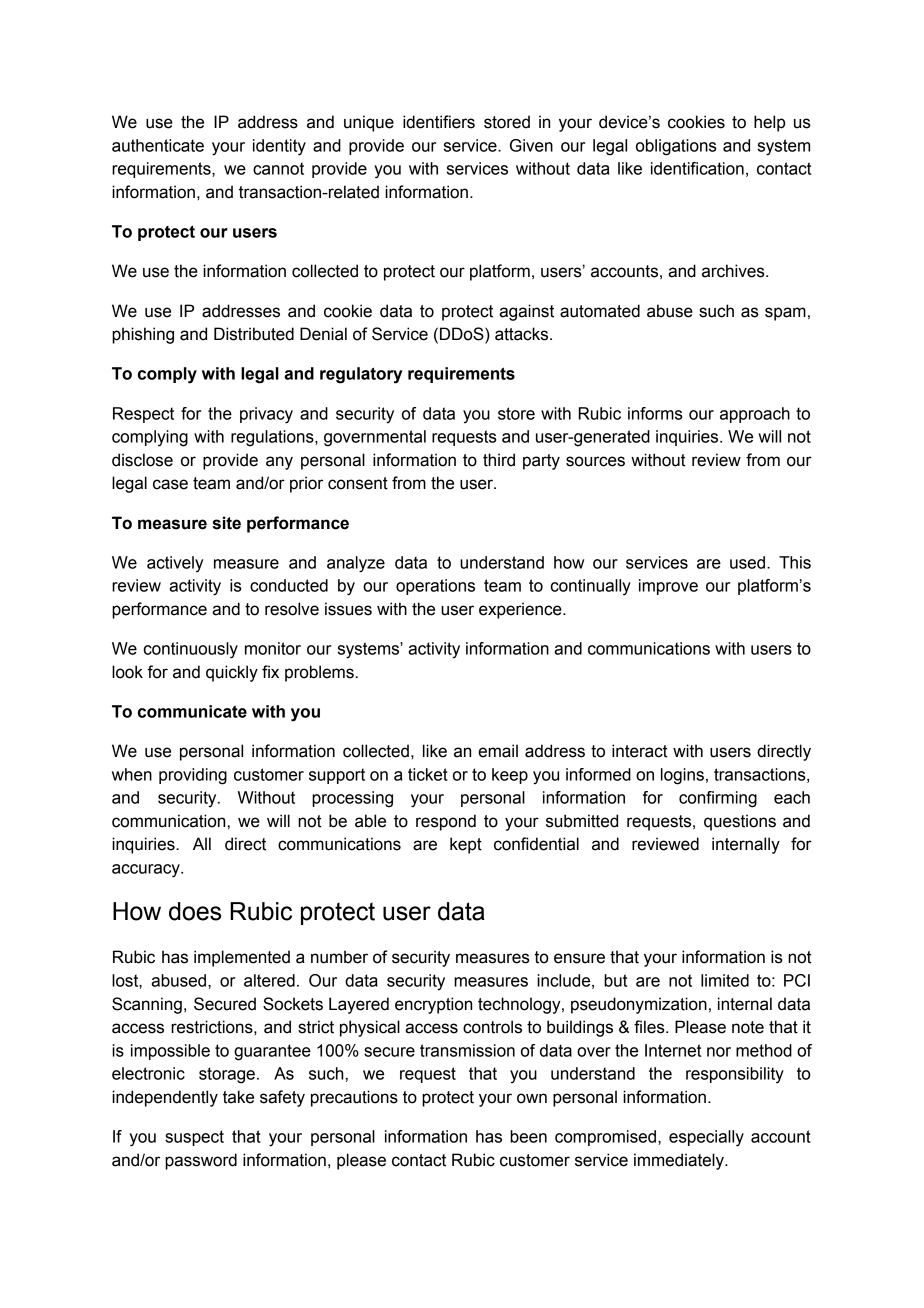  Describe the element at coordinates (668, 587) in the screenshot. I see `improve` at that location.
